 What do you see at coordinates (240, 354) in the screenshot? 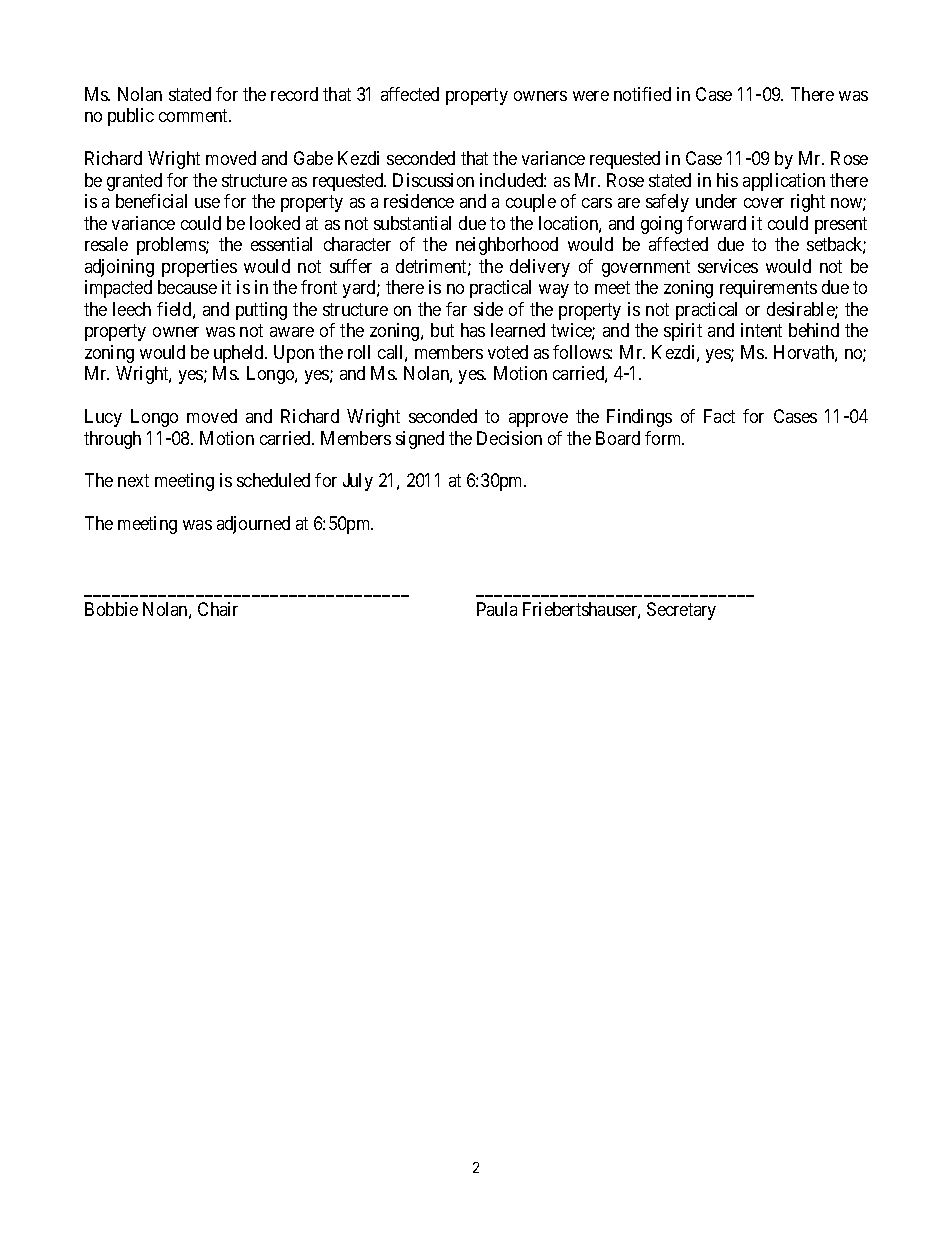
I see `upheld` at bounding box center [240, 354].
